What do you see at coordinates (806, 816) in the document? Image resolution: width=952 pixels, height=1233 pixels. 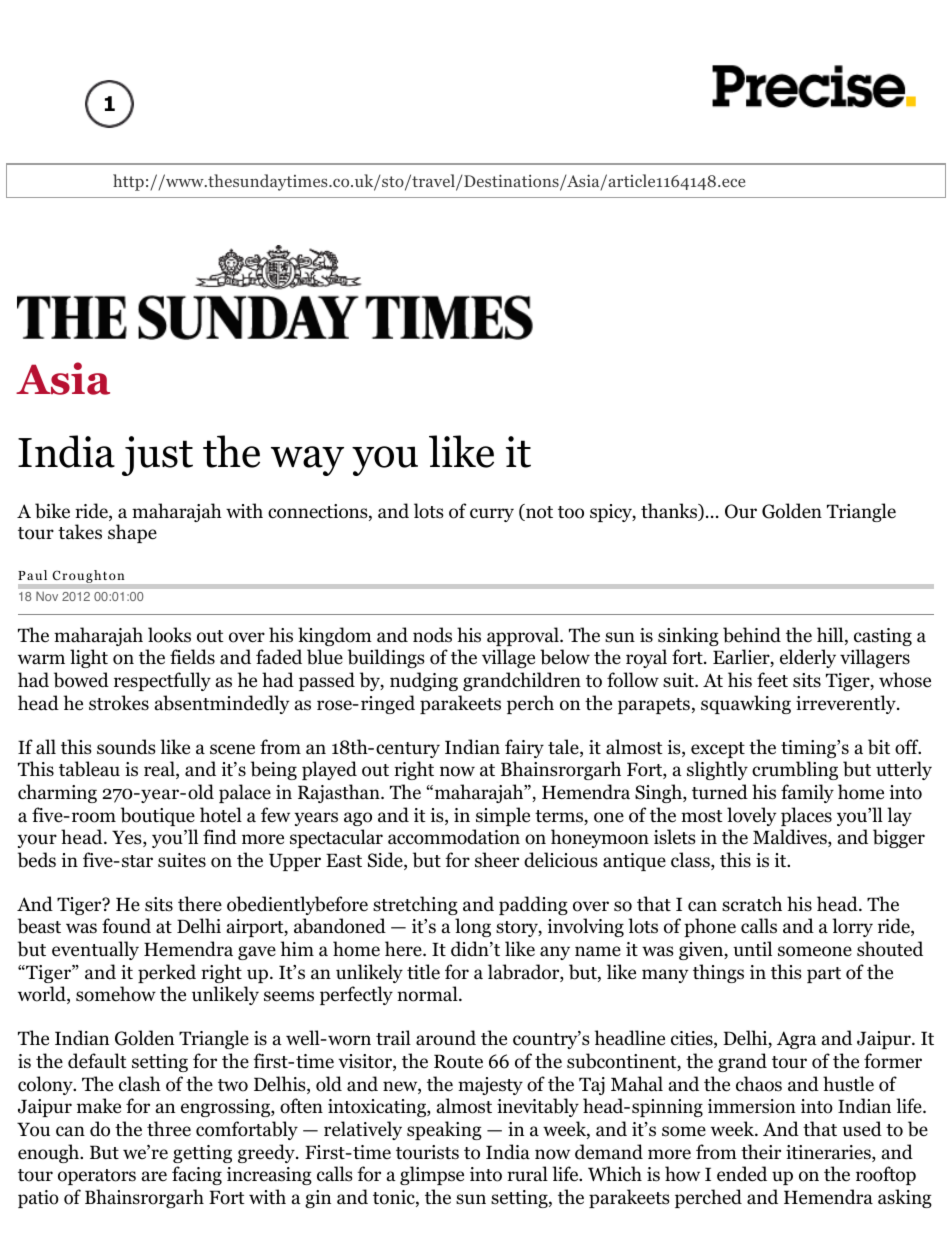 I see `places` at bounding box center [806, 816].
